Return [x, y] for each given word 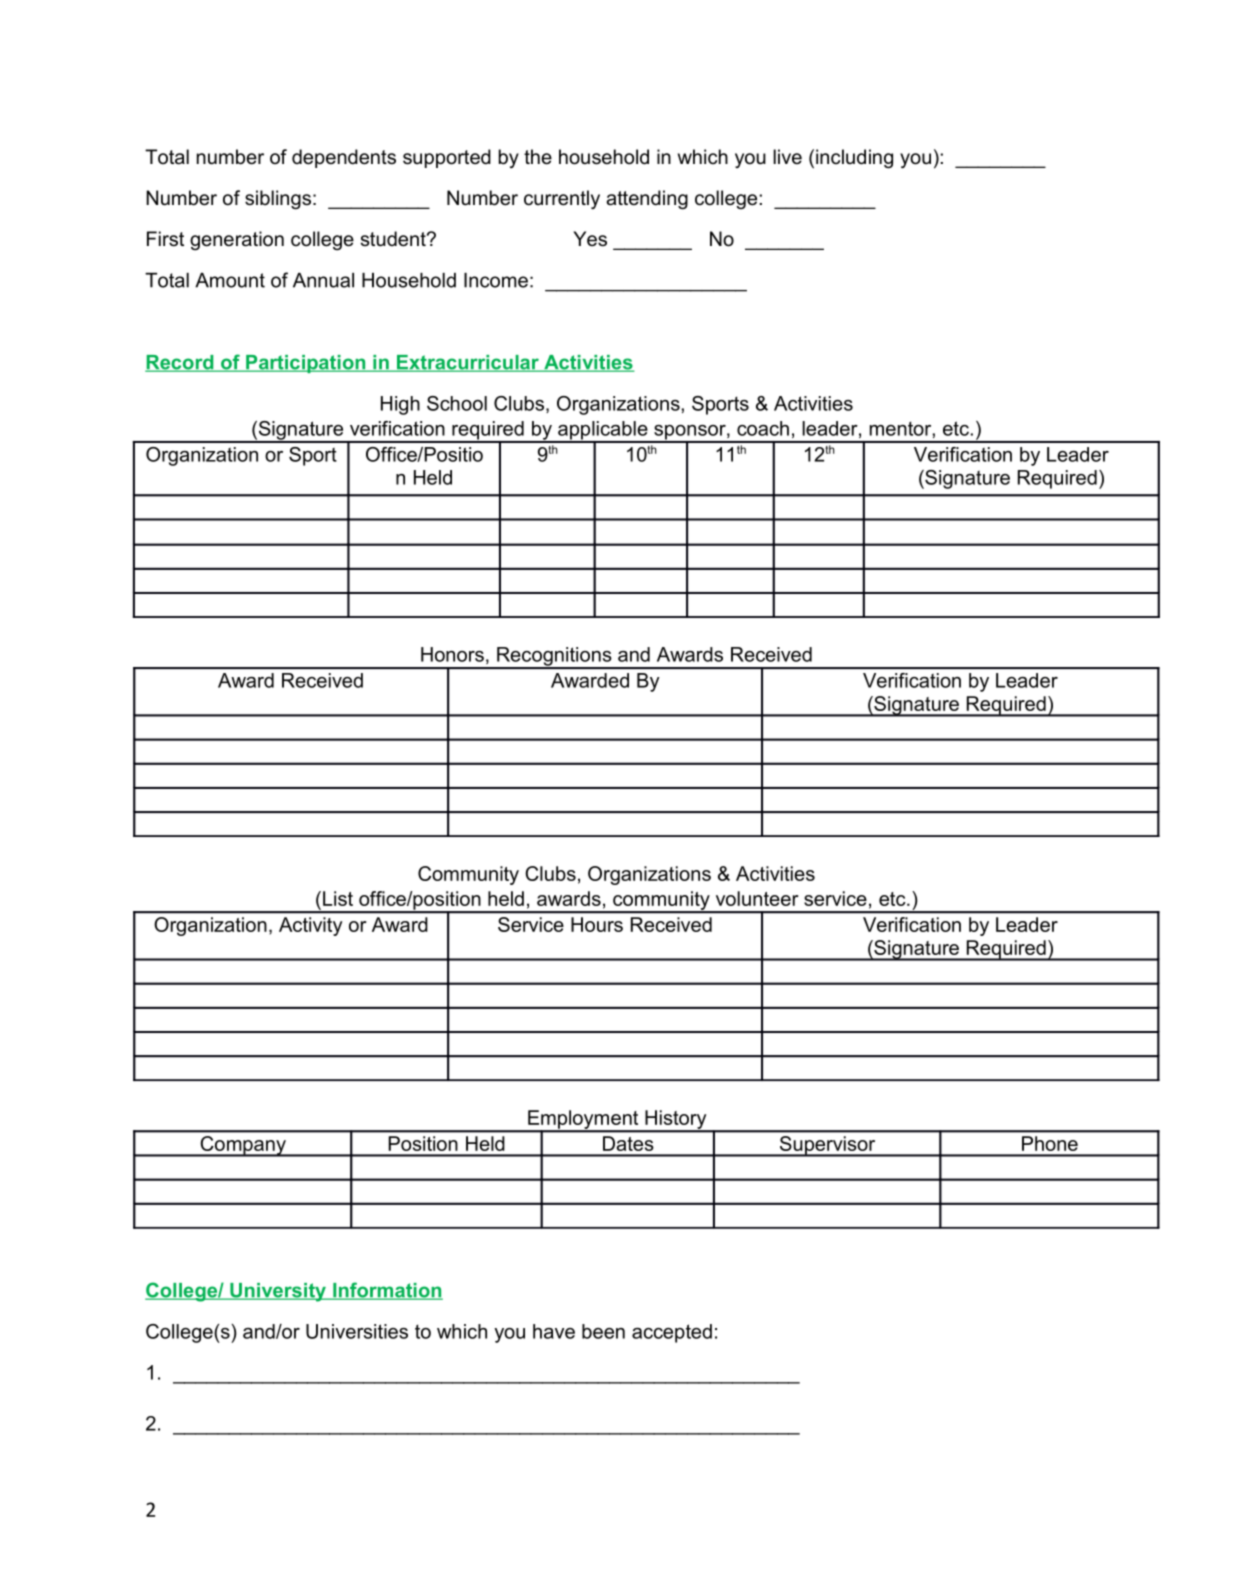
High [400, 405]
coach [763, 428]
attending [647, 200]
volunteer [757, 898]
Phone [1050, 1143]
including [854, 159]
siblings [278, 200]
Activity [310, 926]
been [603, 1331]
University [278, 1292]
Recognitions [554, 657]
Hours [597, 924]
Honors [452, 654]
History [676, 1120]
